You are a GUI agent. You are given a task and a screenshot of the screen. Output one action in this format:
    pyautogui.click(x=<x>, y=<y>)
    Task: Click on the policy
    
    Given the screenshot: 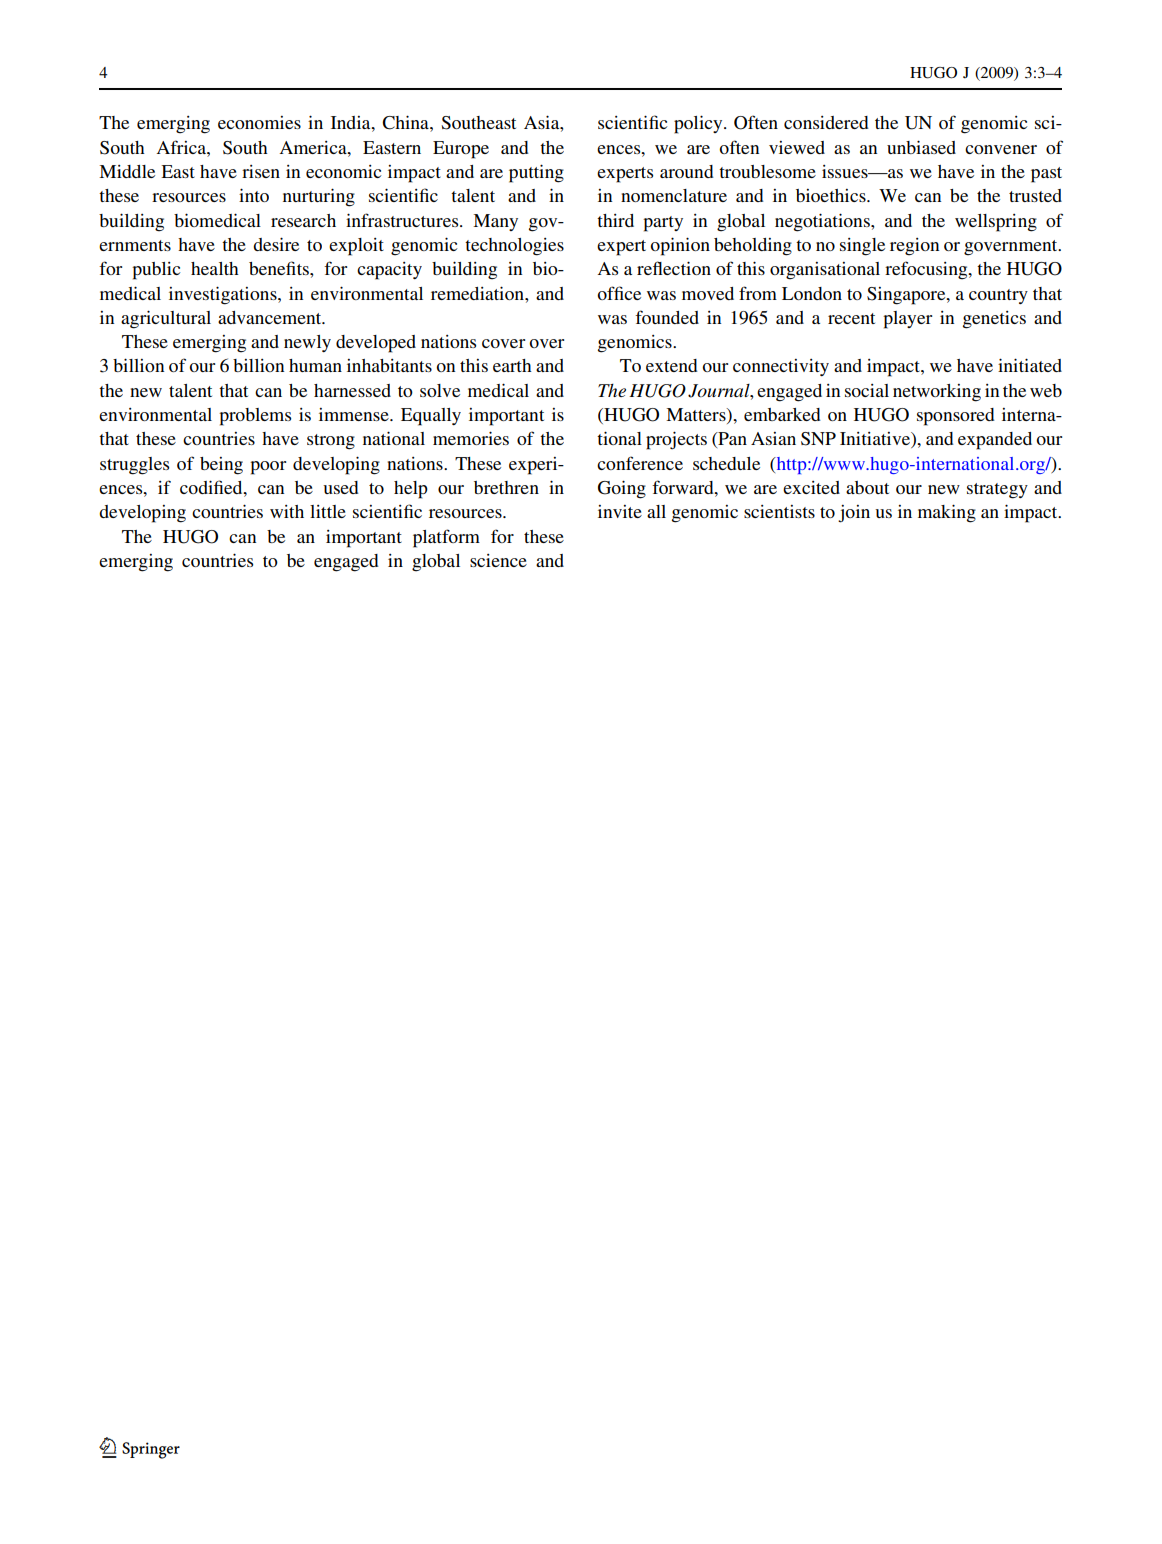 What is the action you would take?
    pyautogui.click(x=699, y=124)
